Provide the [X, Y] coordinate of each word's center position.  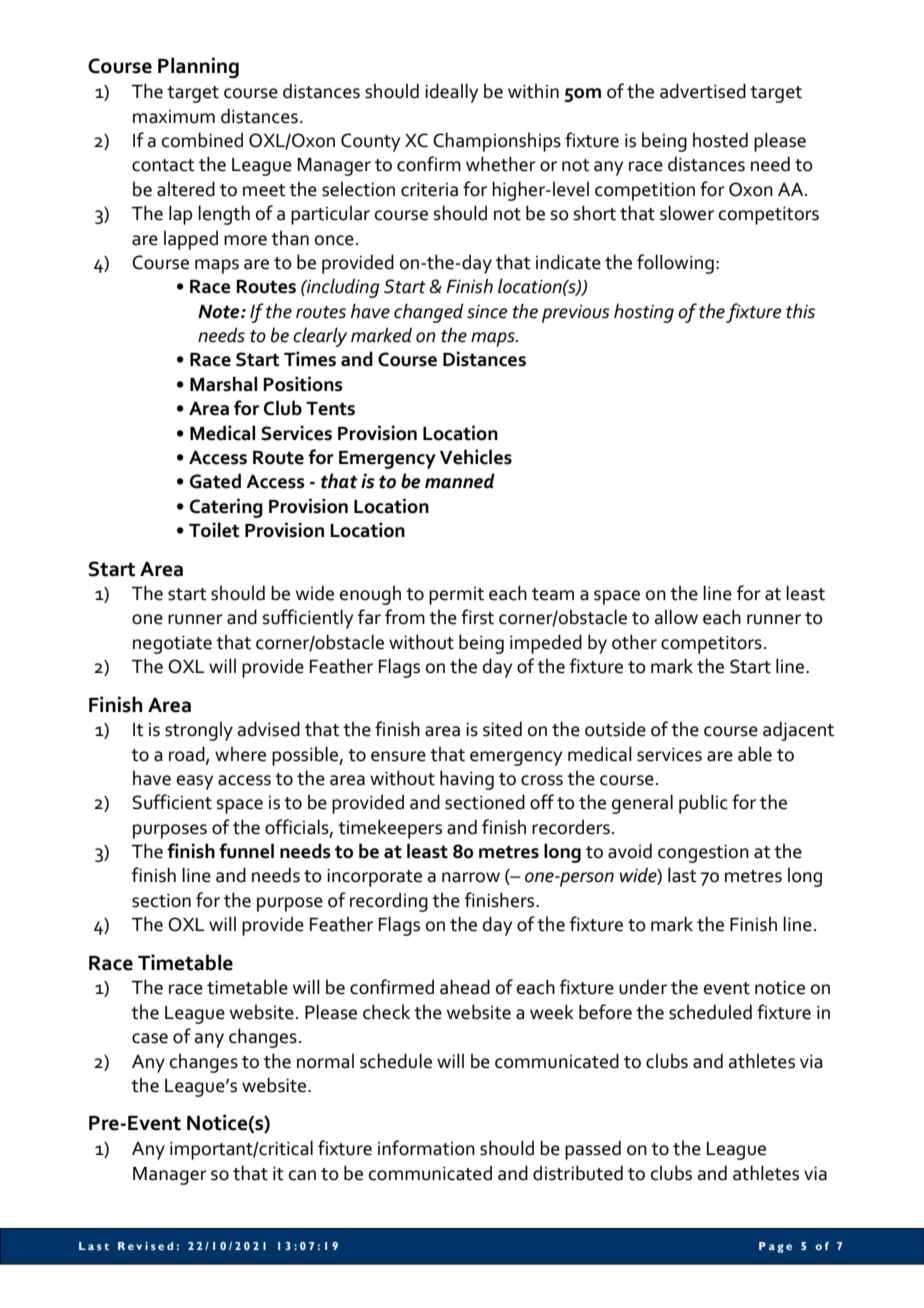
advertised [703, 91]
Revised [145, 1246]
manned [460, 481]
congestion [703, 853]
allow [676, 617]
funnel [246, 851]
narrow [471, 877]
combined [202, 140]
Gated [215, 481]
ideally [451, 93]
